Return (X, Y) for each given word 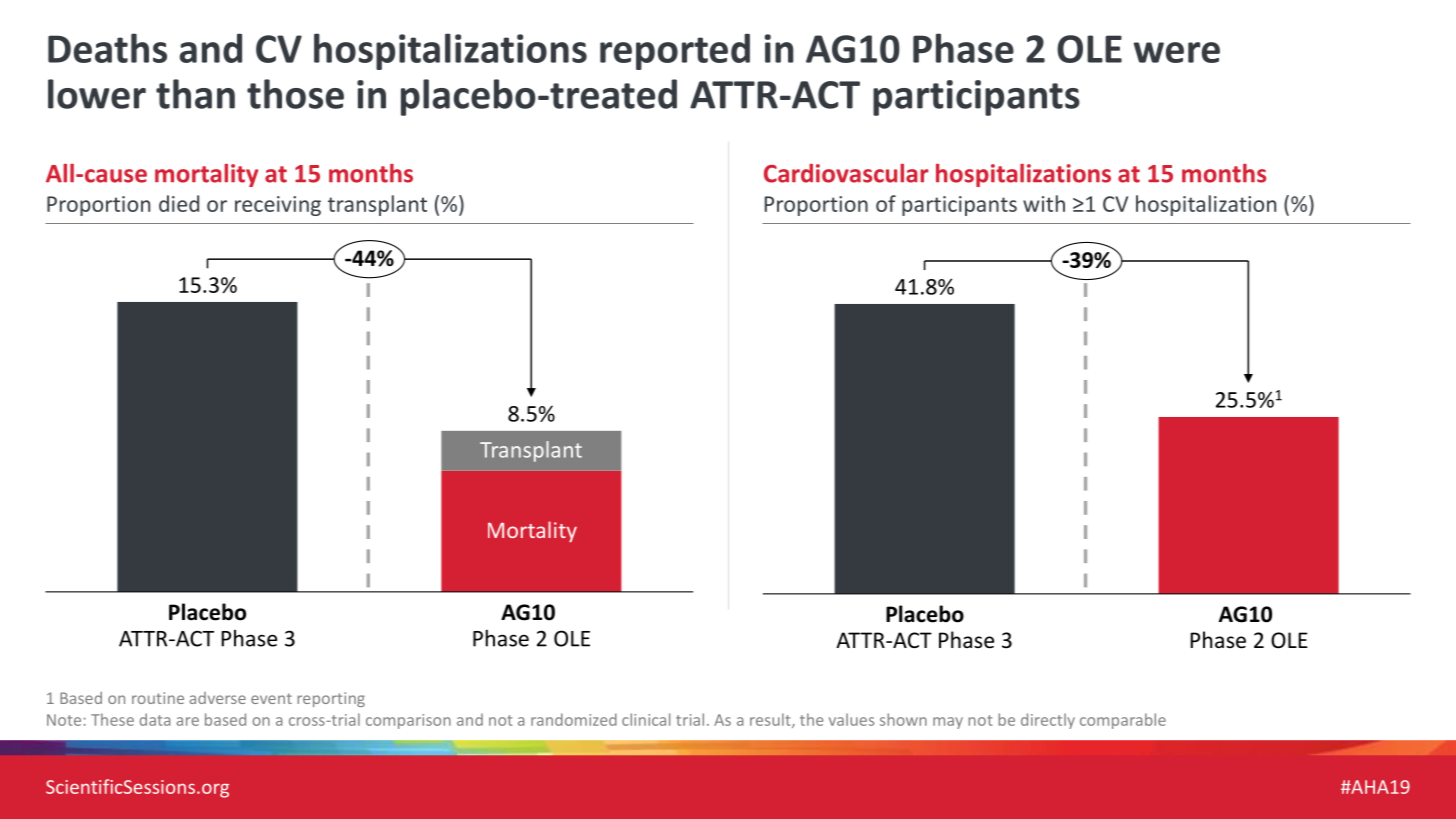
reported (675, 51)
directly (1048, 721)
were (1176, 52)
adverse (217, 698)
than (195, 94)
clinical (646, 719)
